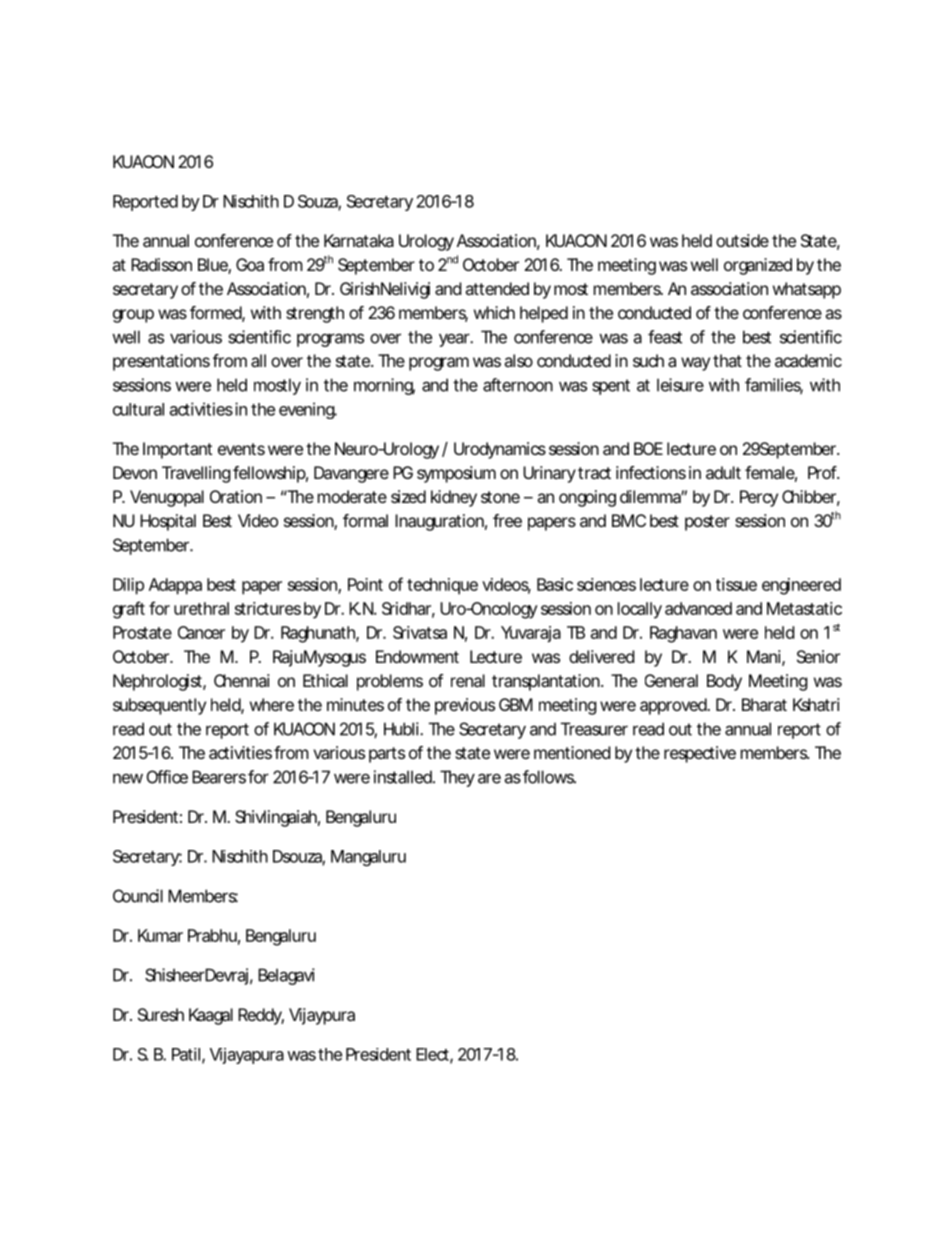 The image size is (952, 1233). I want to click on attended, so click(497, 288).
